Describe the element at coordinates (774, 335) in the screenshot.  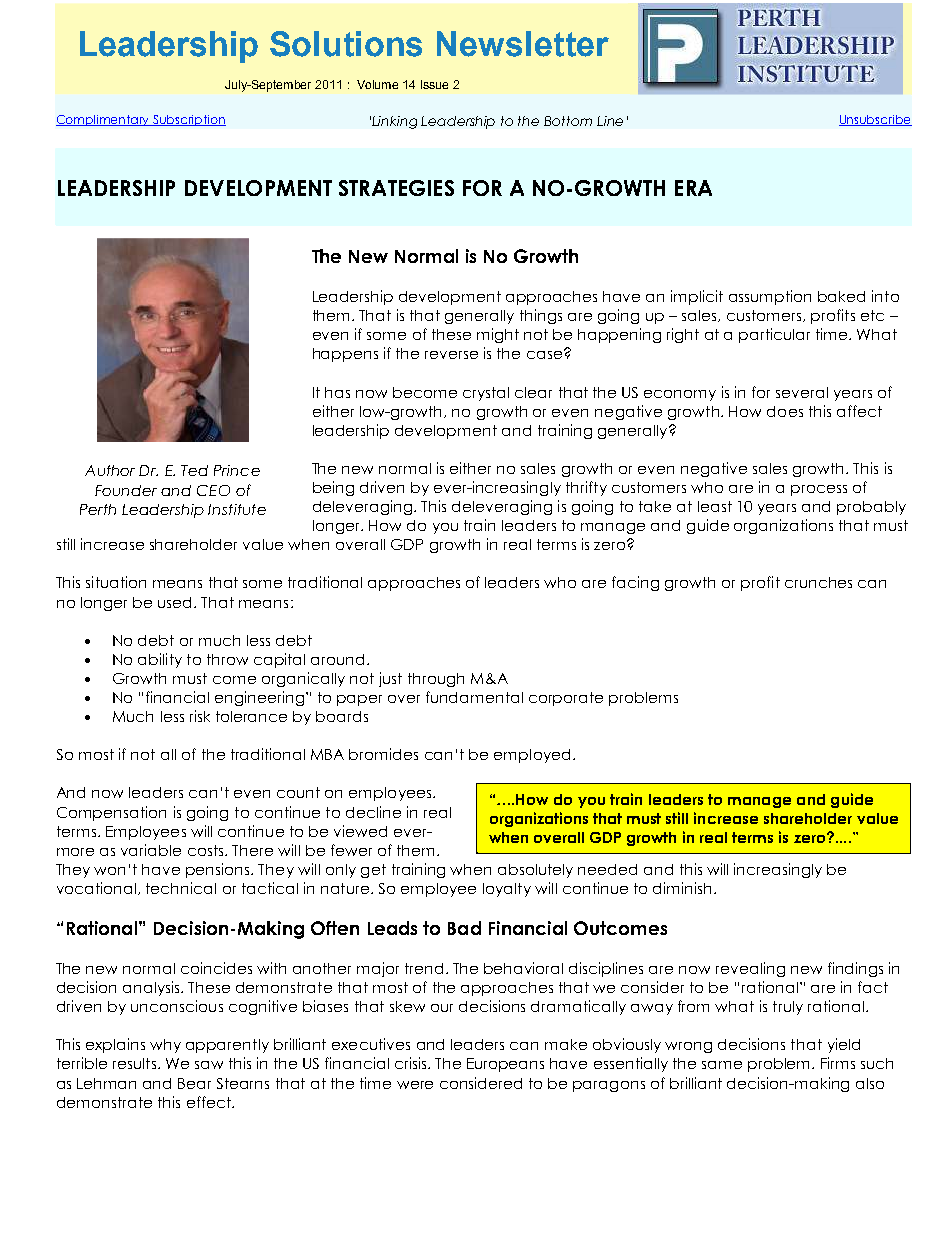
I see `particular` at that location.
